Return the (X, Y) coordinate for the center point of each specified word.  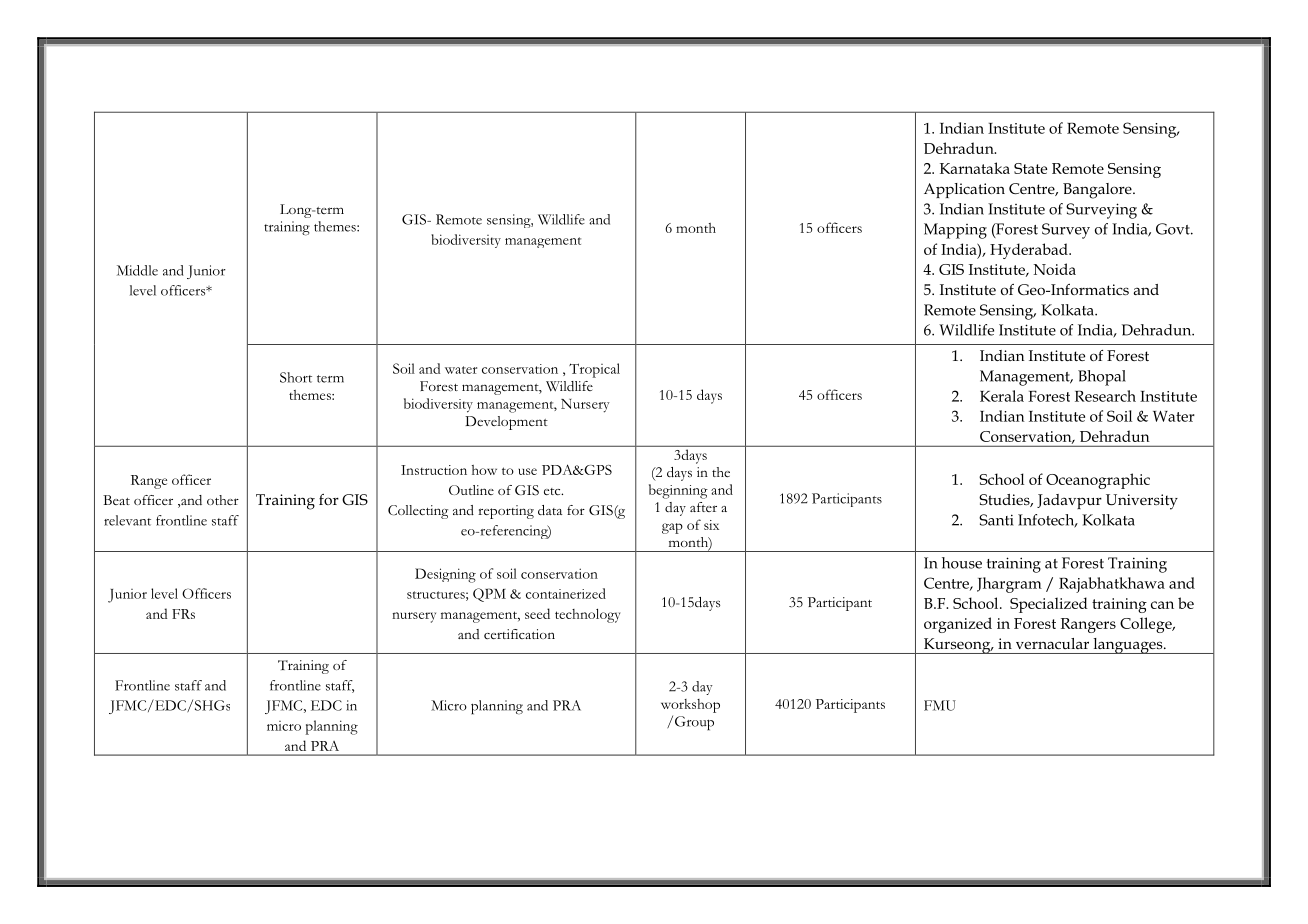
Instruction (434, 470)
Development (506, 423)
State (1030, 168)
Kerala (1002, 396)
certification (519, 634)
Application (964, 190)
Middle (137, 270)
